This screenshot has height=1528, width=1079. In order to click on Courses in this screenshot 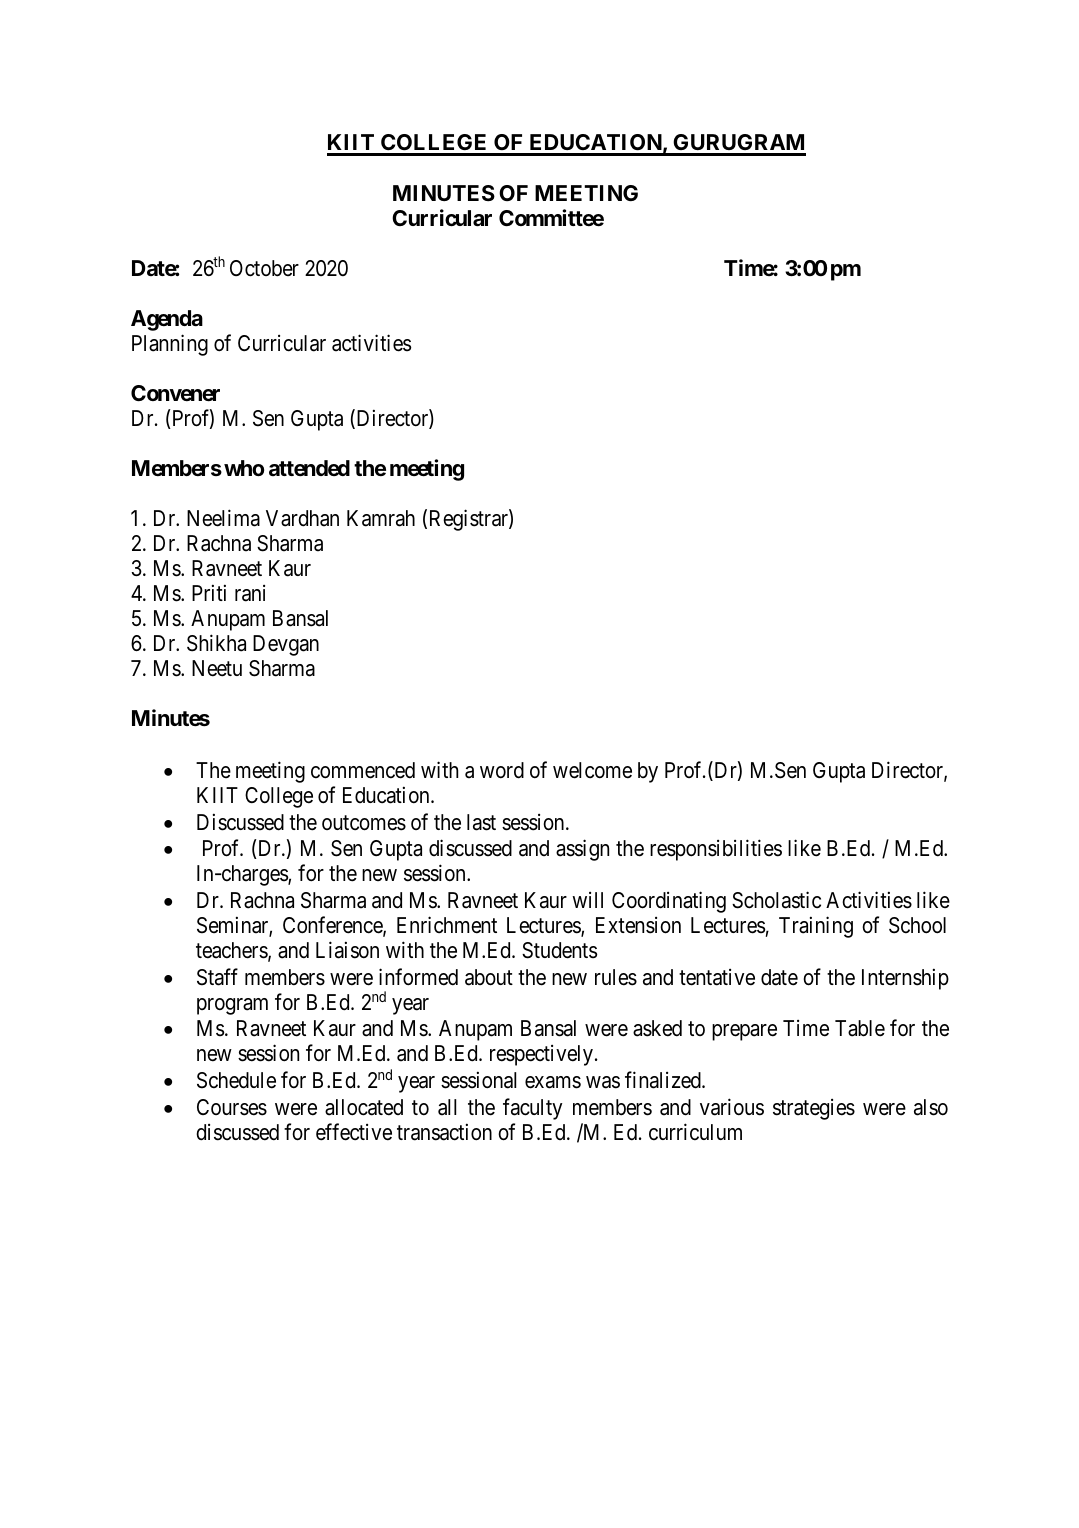, I will do `click(232, 1107)`.
